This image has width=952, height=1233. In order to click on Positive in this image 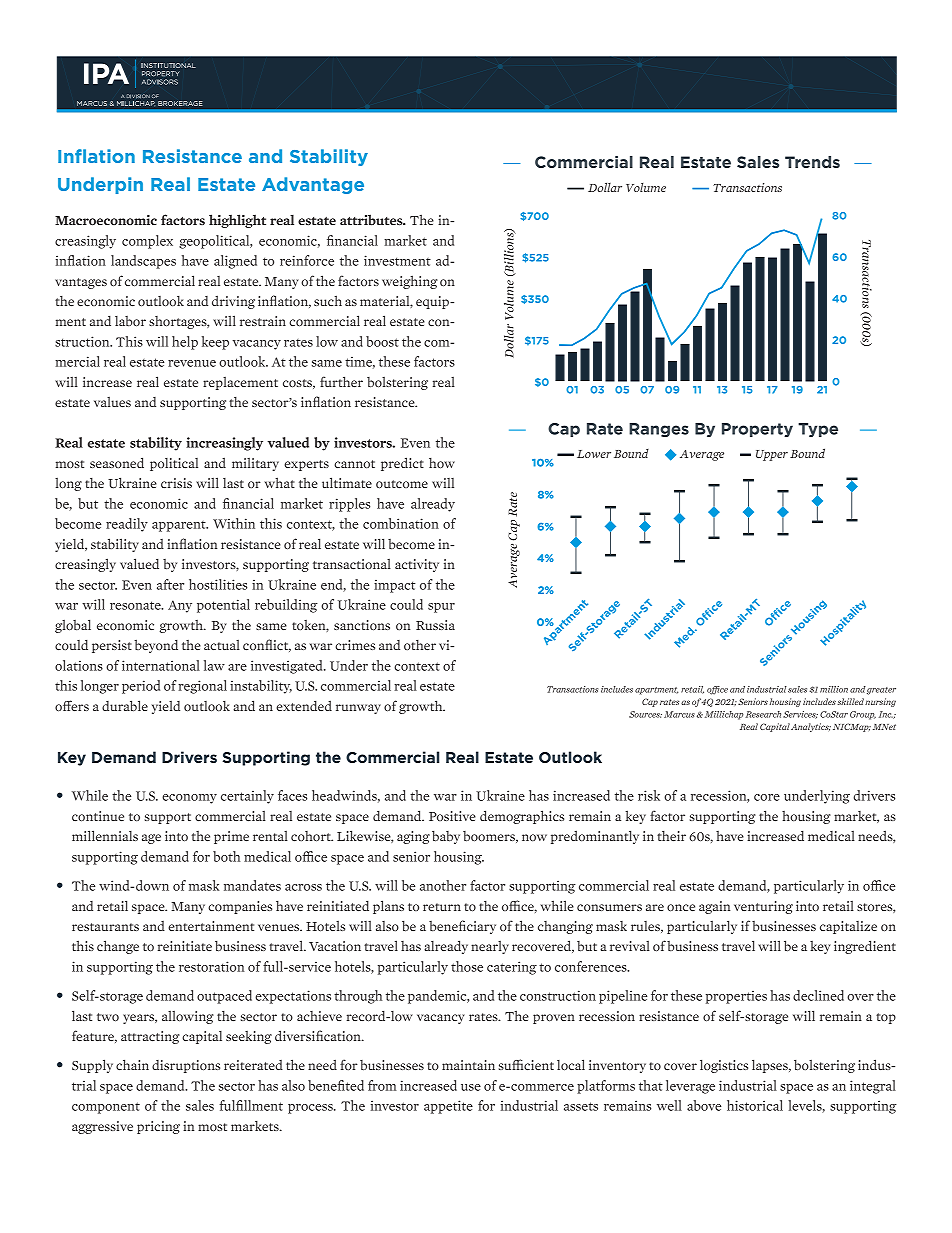, I will do `click(452, 816)`.
